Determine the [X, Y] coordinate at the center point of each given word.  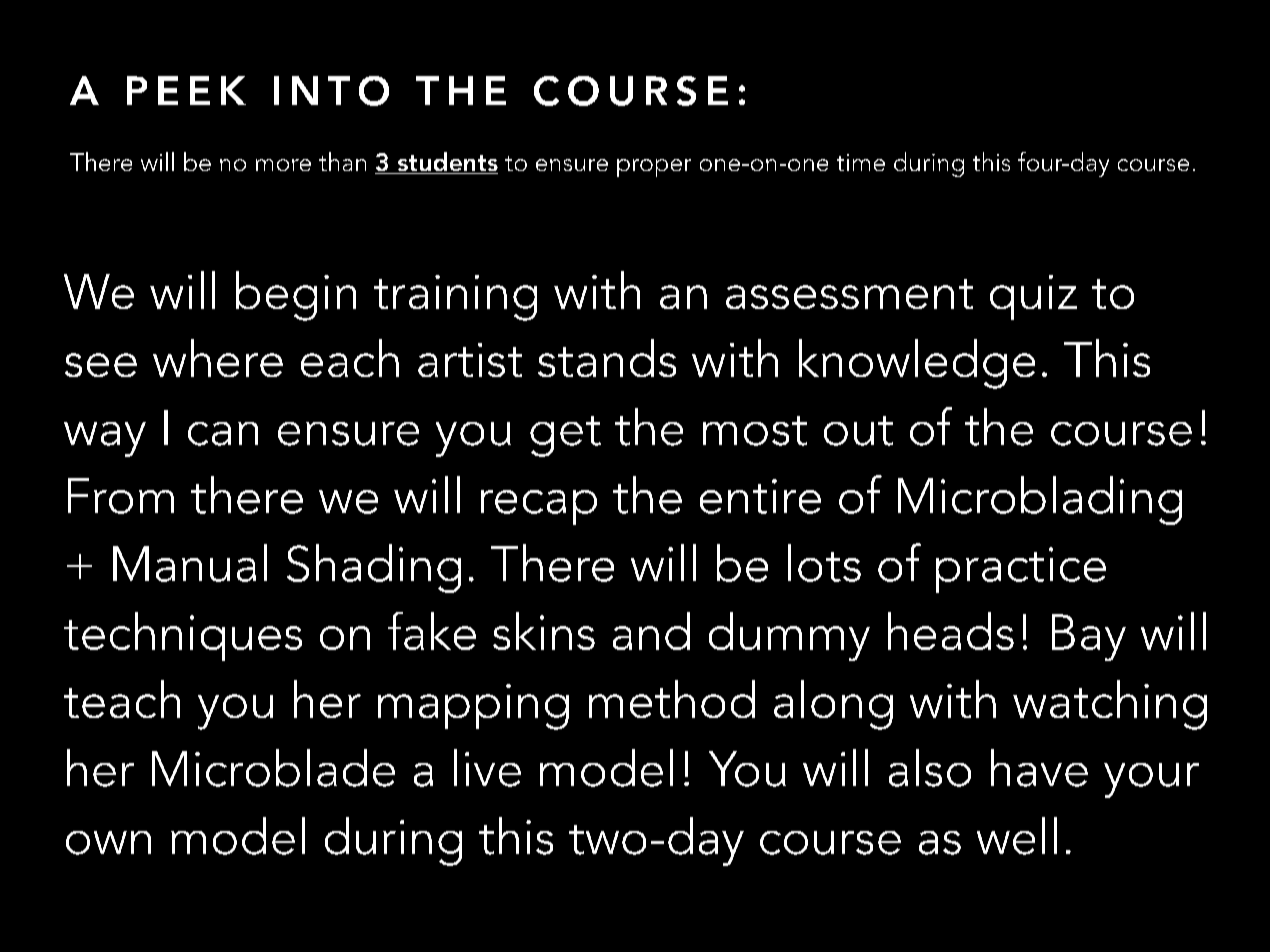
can [223, 434]
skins [544, 631]
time [861, 162]
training [455, 298]
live [487, 768]
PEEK [186, 90]
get [565, 436]
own [108, 843]
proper [654, 168]
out [858, 431]
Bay [1089, 637]
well [1017, 836]
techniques [183, 636]
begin [296, 296]
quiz [1033, 297]
